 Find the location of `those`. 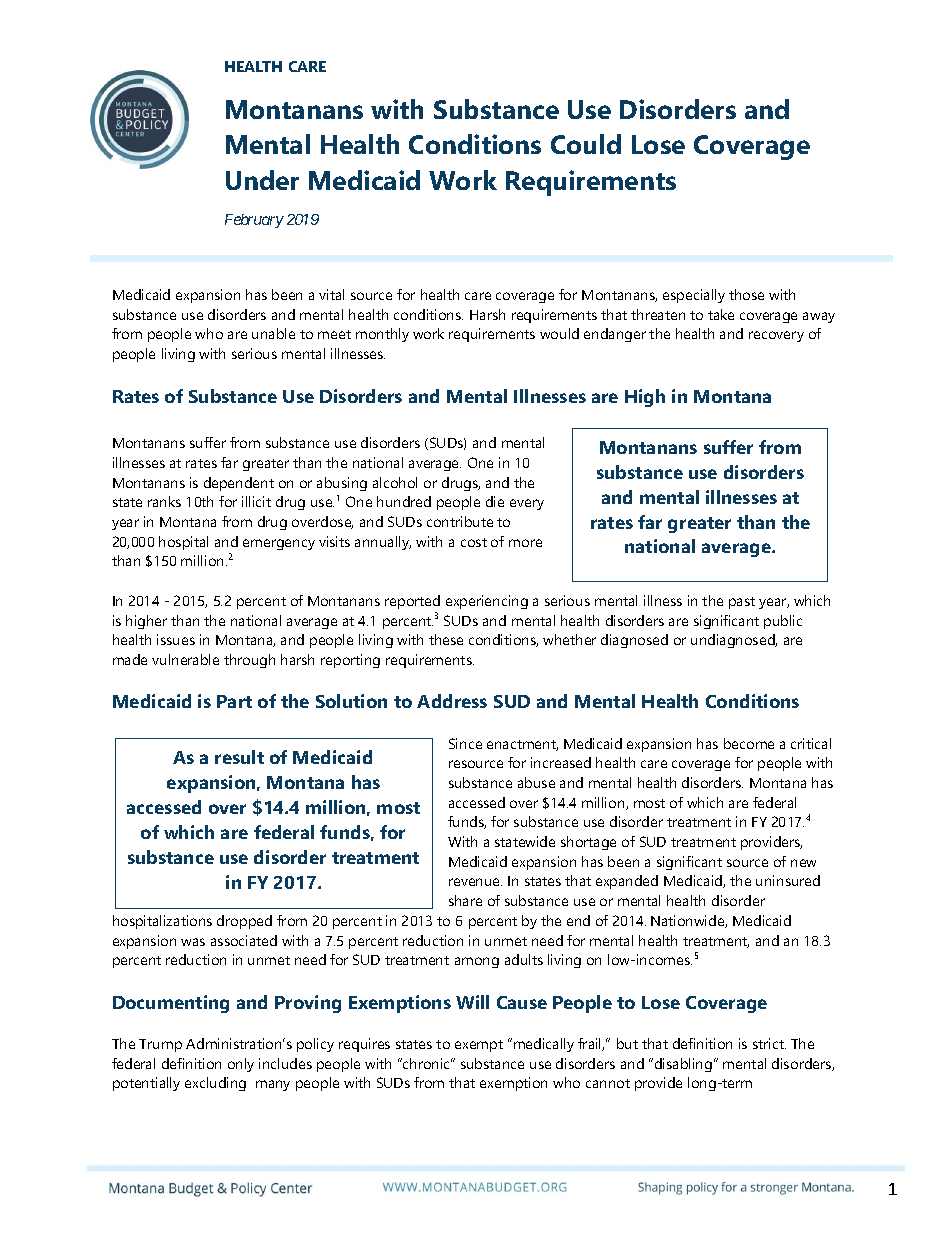

those is located at coordinates (746, 294).
